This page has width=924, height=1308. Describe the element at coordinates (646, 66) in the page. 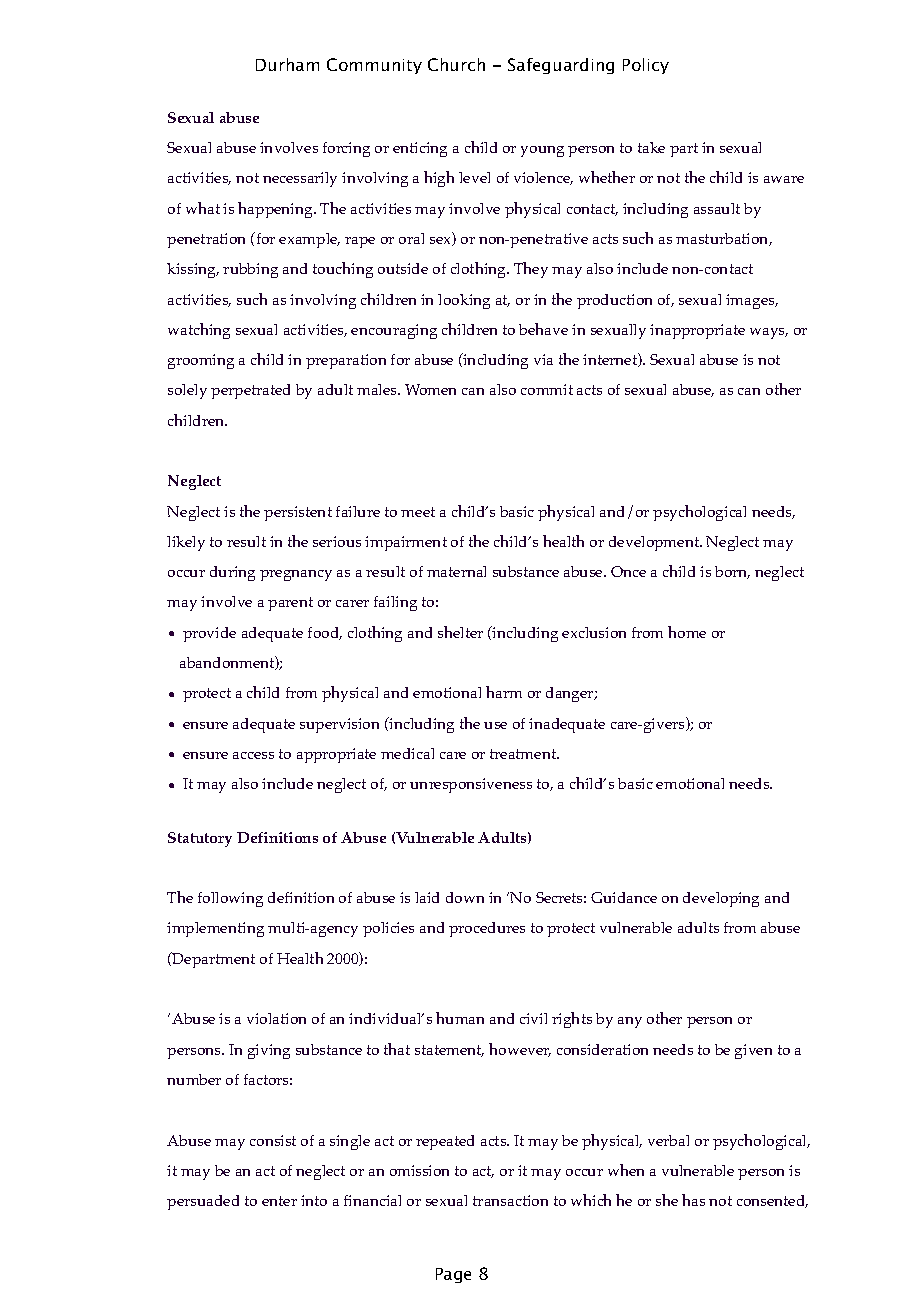

I see `Policy` at that location.
